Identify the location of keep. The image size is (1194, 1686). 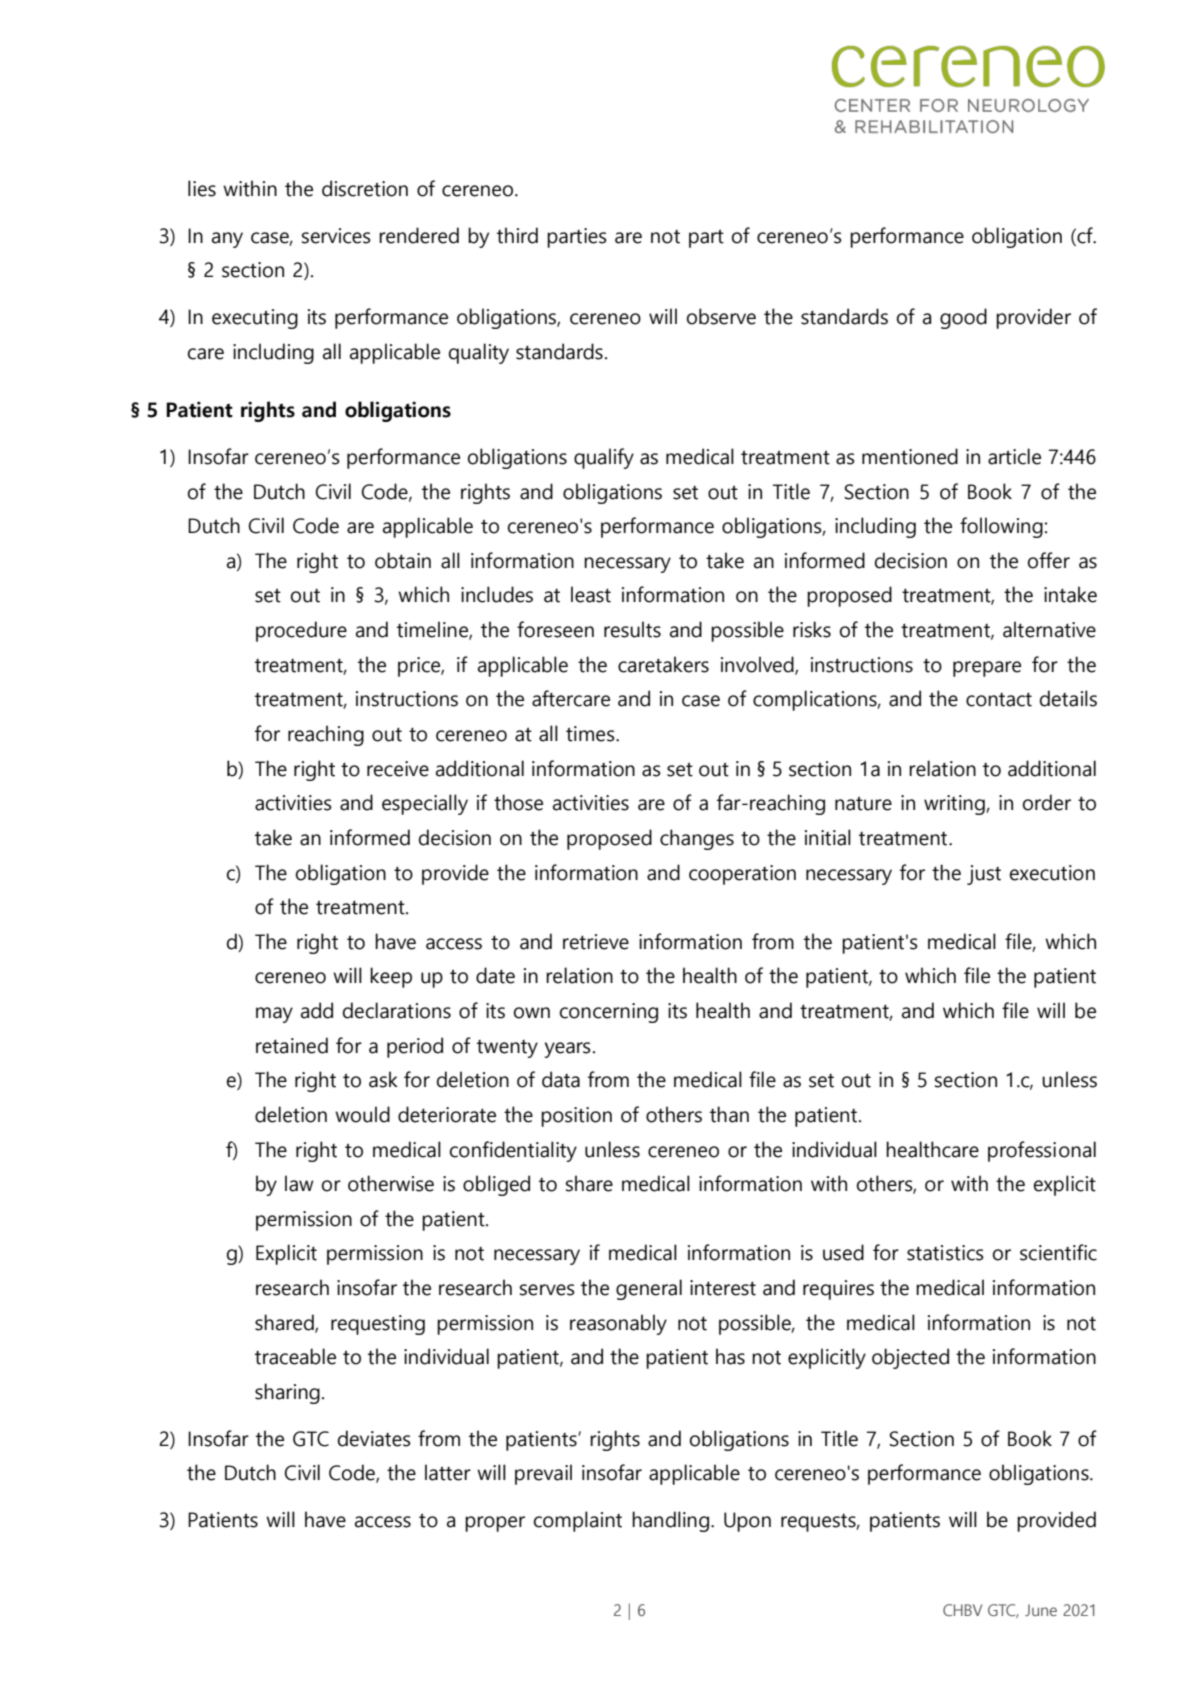
(391, 977).
